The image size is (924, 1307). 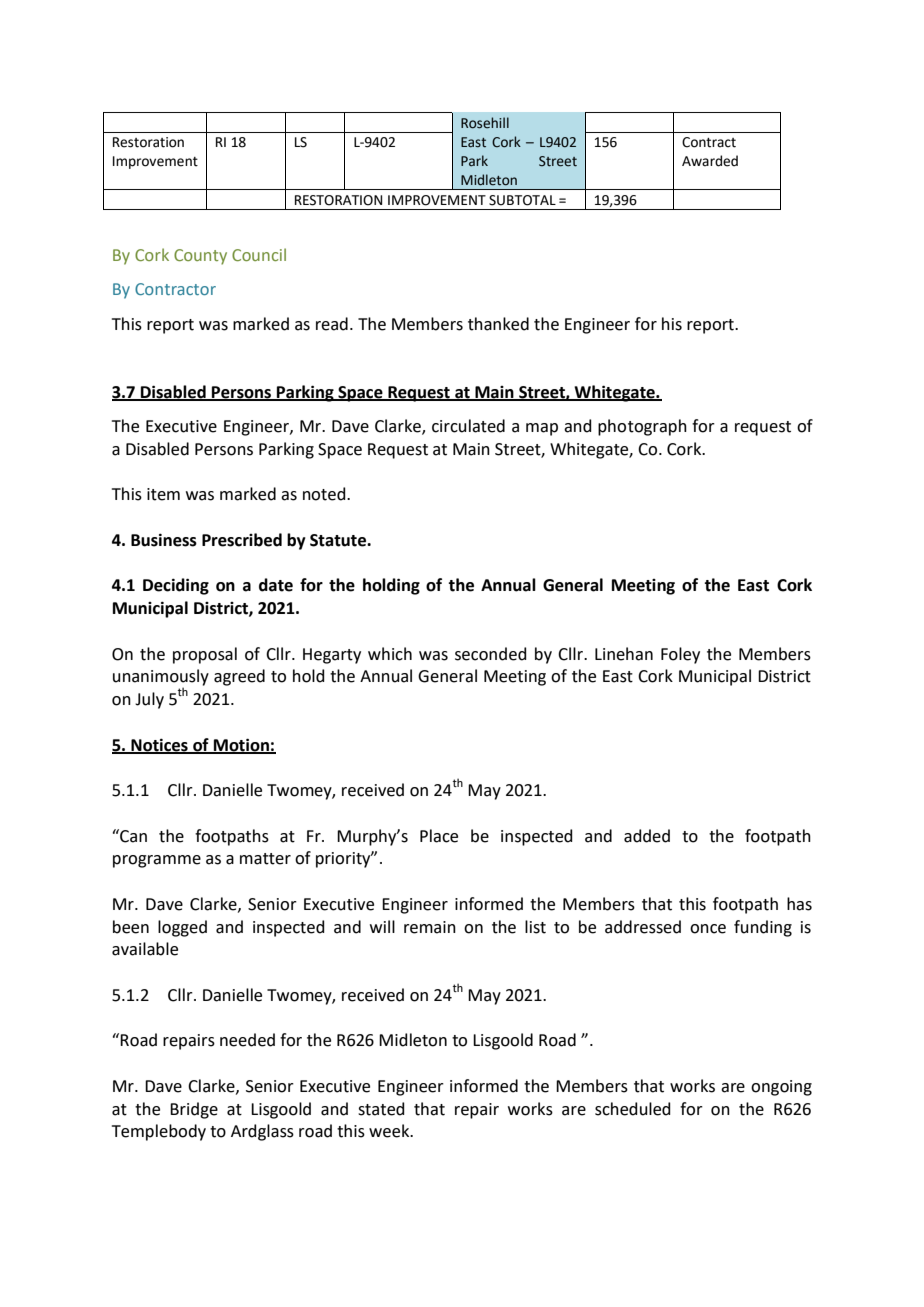 What do you see at coordinates (710, 161) in the screenshot?
I see `Awarded` at bounding box center [710, 161].
